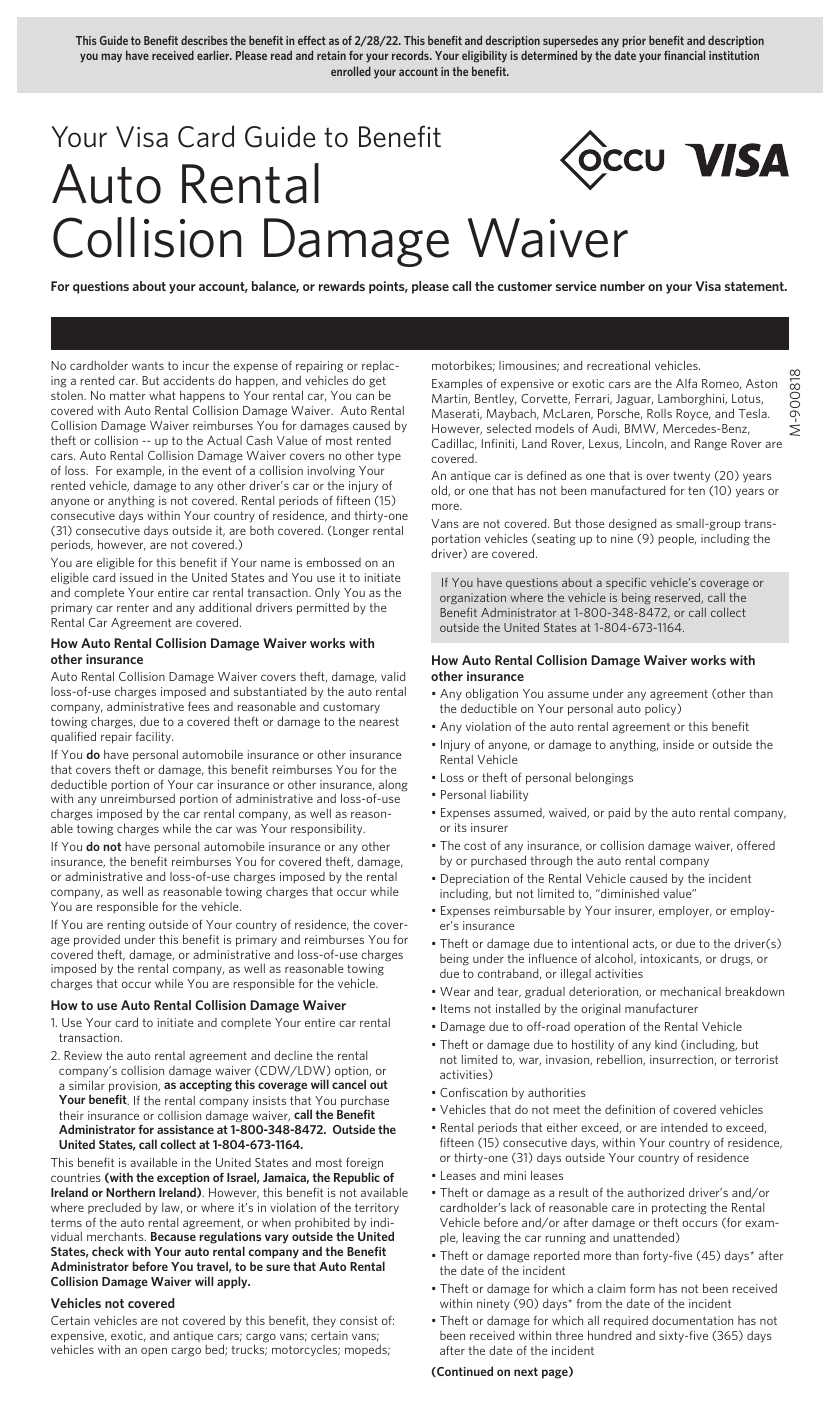 This screenshot has width=840, height=1412. Describe the element at coordinates (377, 382) in the screenshot. I see `get` at that location.
